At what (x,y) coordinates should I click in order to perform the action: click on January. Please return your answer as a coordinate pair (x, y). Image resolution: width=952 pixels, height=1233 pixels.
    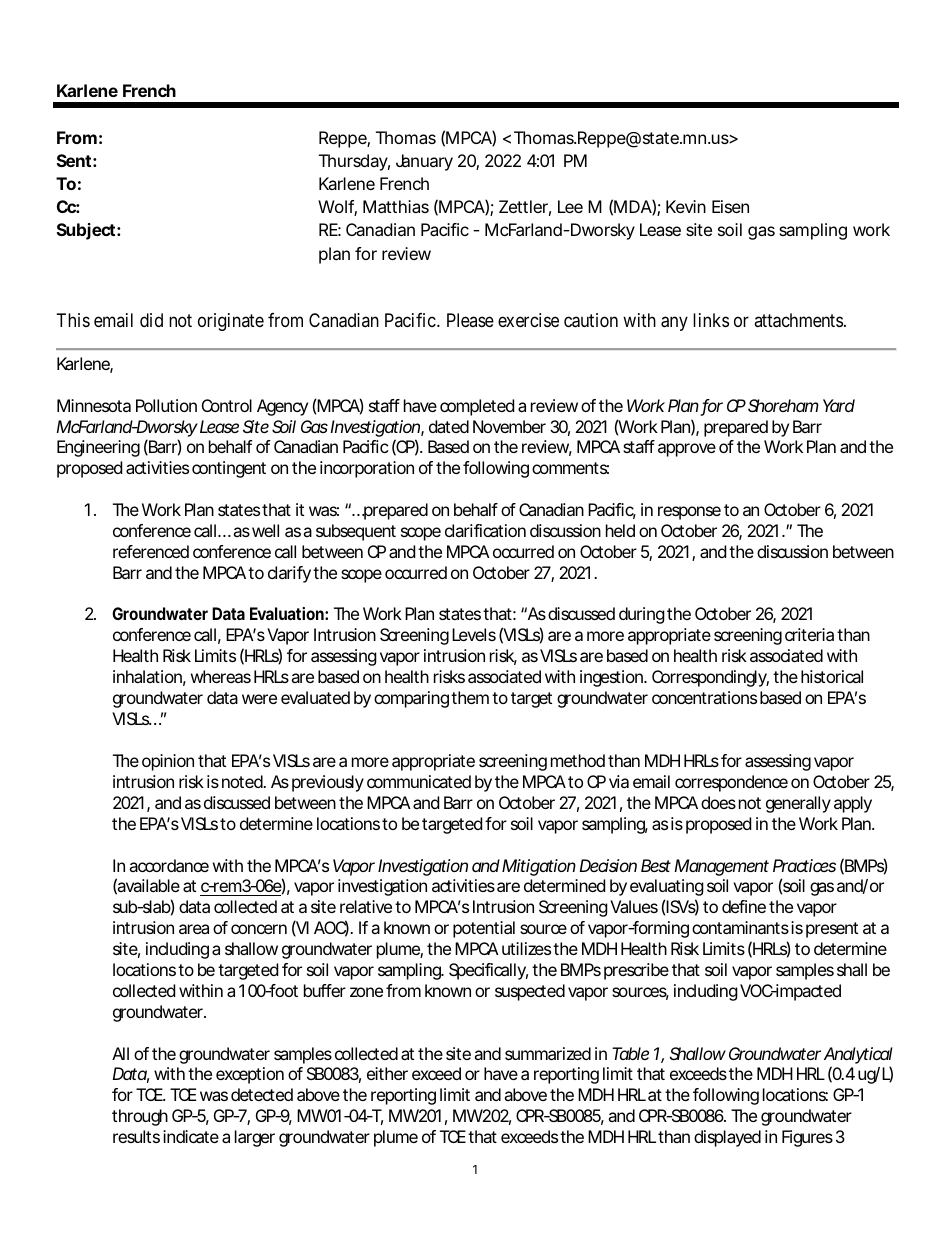
    Looking at the image, I should click on (424, 162).
